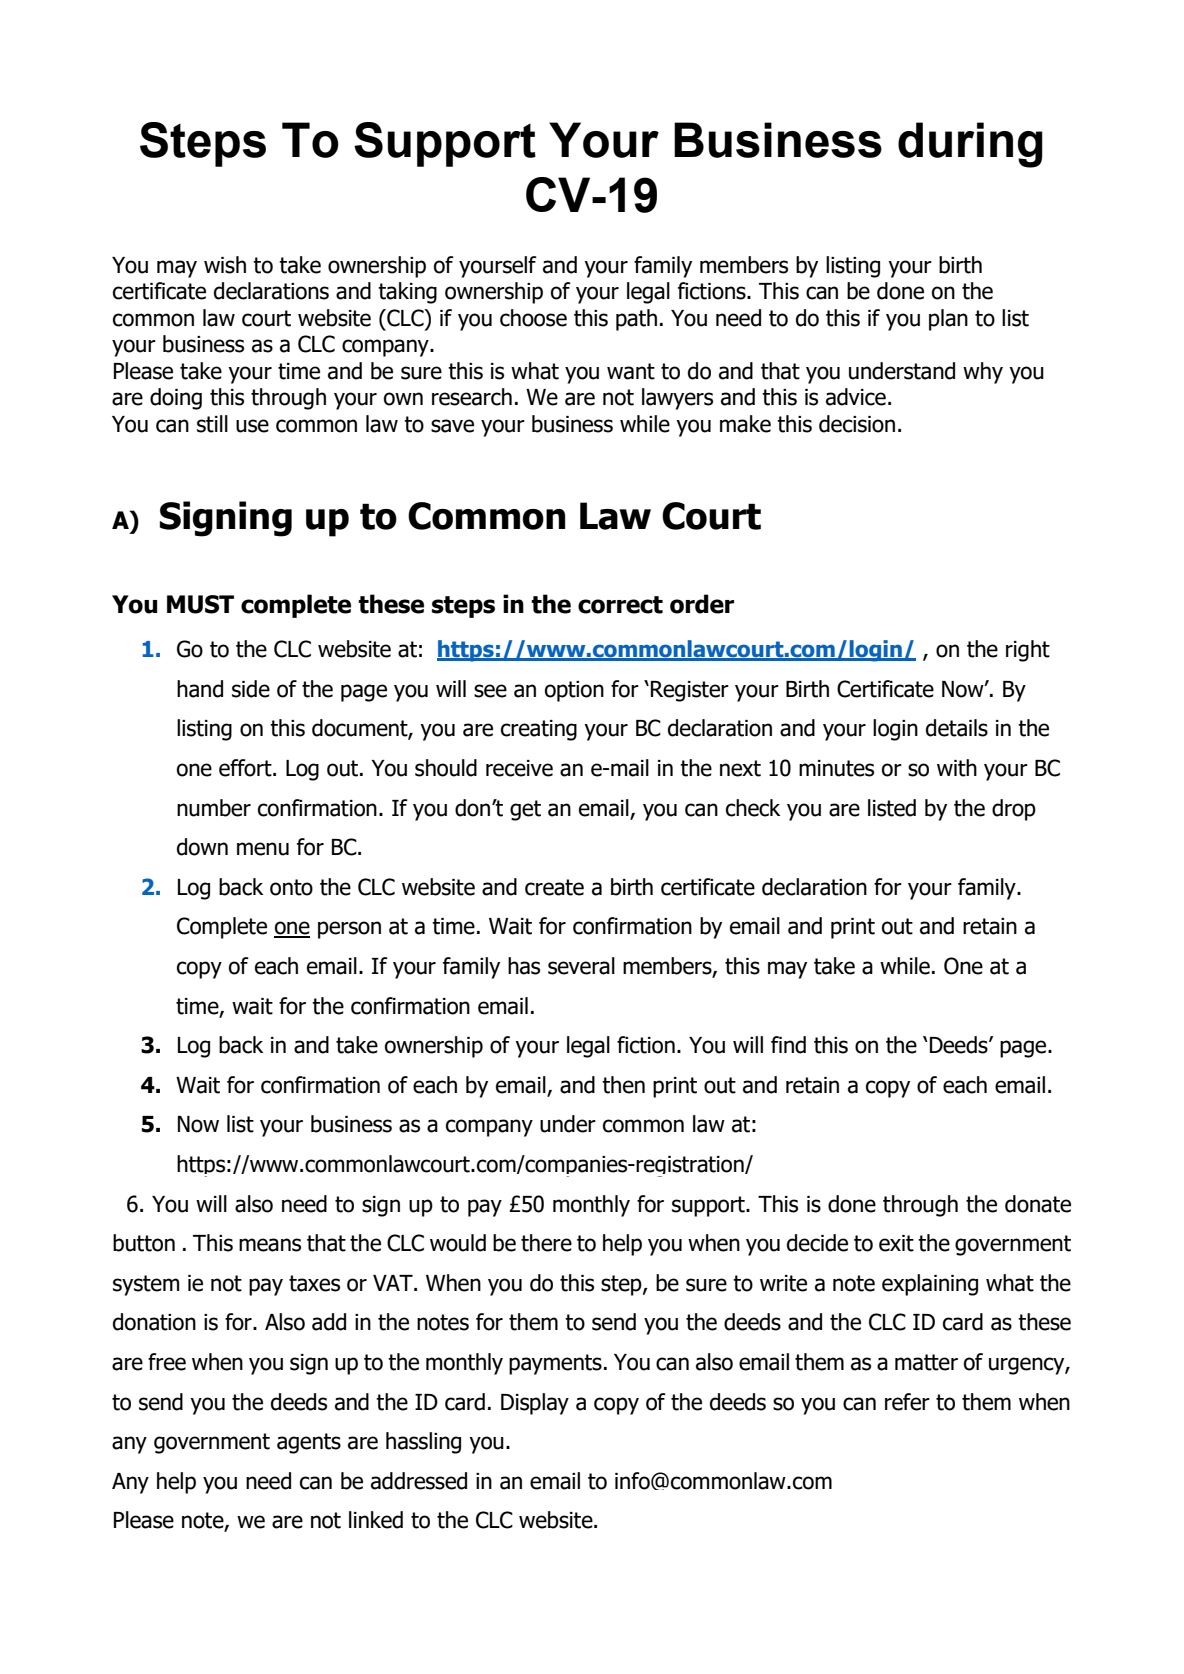  What do you see at coordinates (970, 145) in the document?
I see `during` at bounding box center [970, 145].
